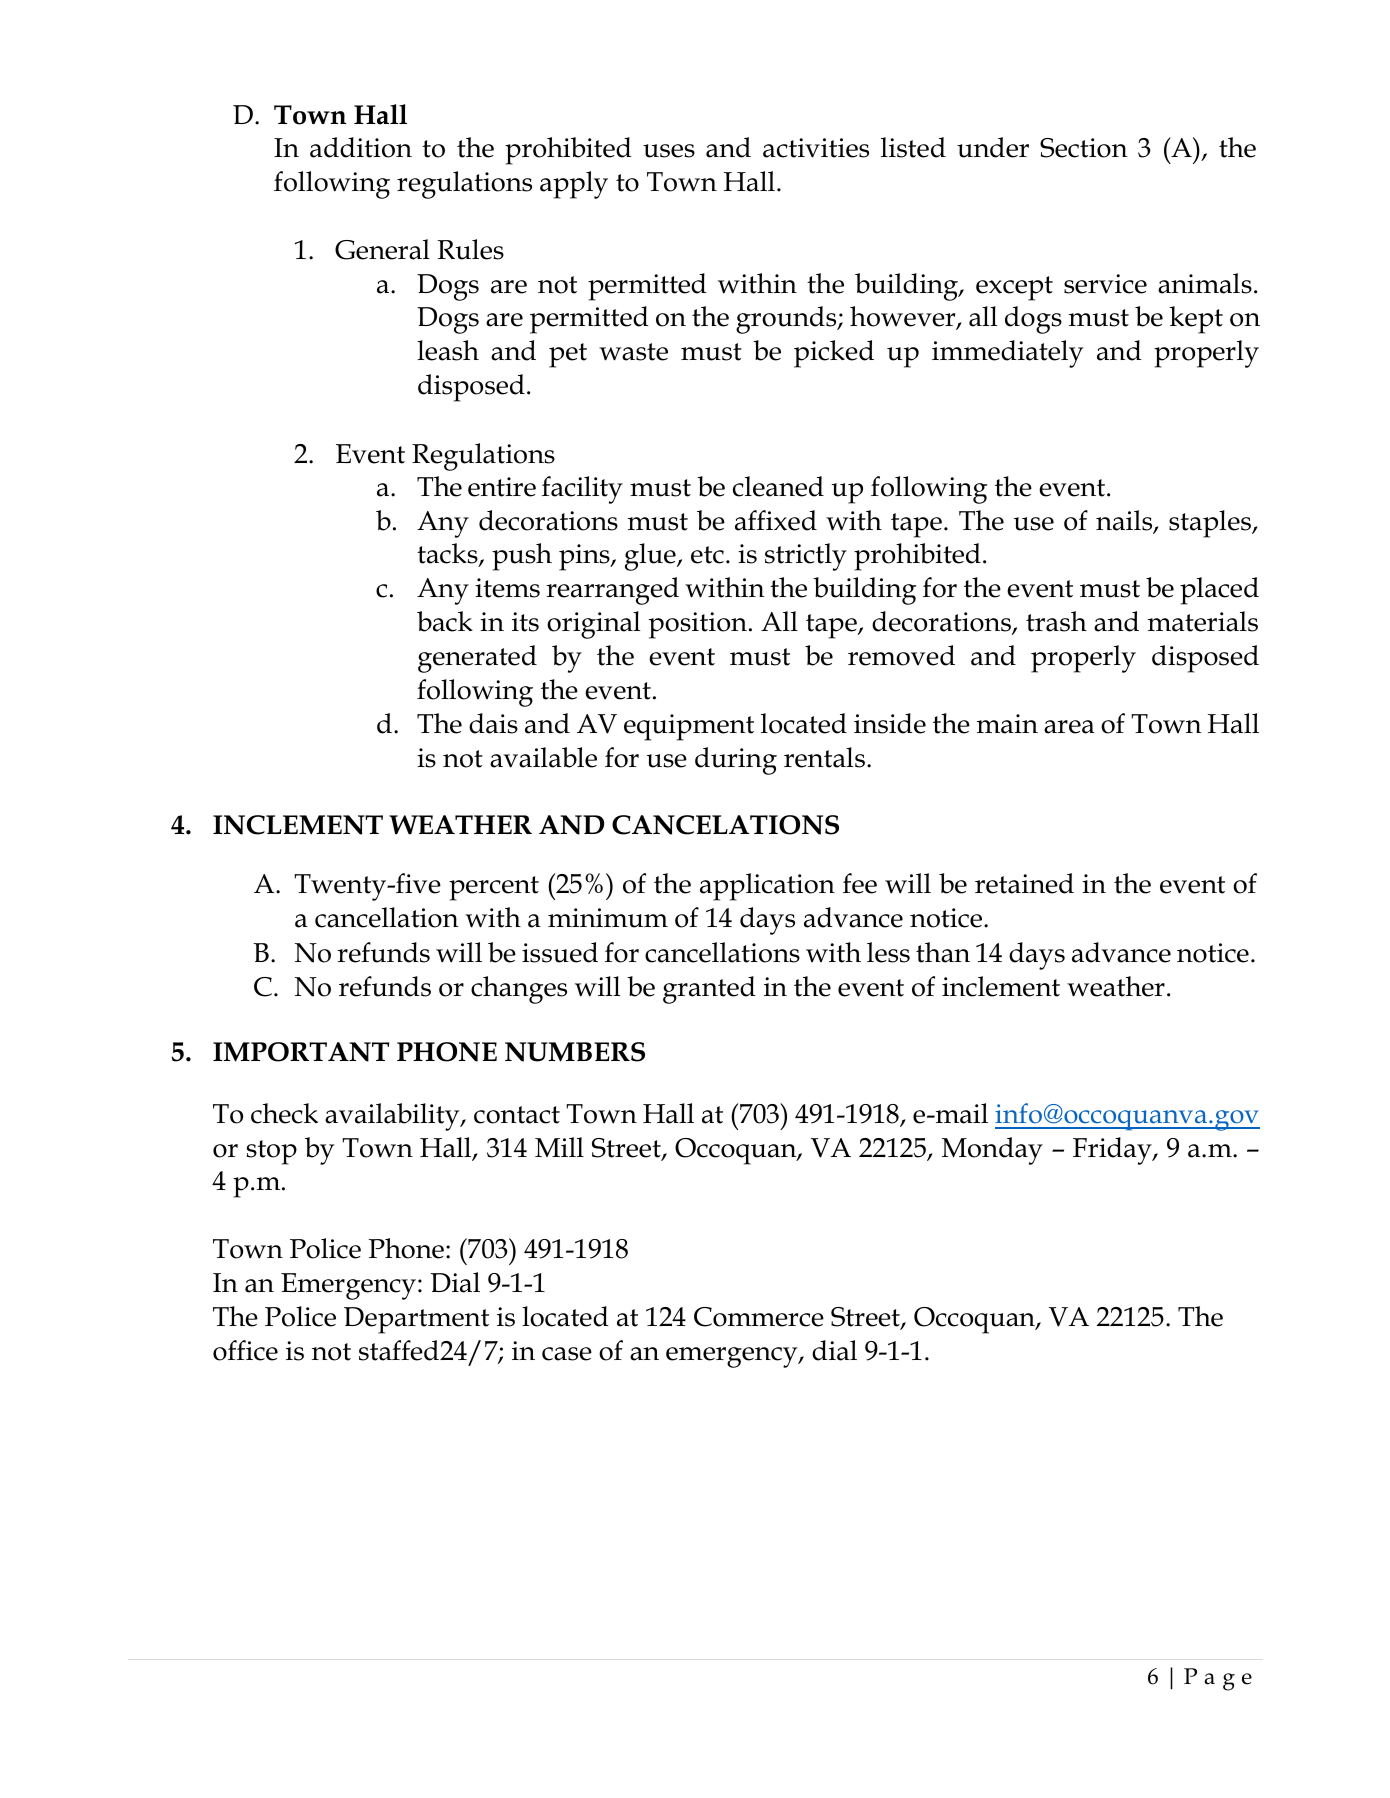  I want to click on during, so click(736, 761).
